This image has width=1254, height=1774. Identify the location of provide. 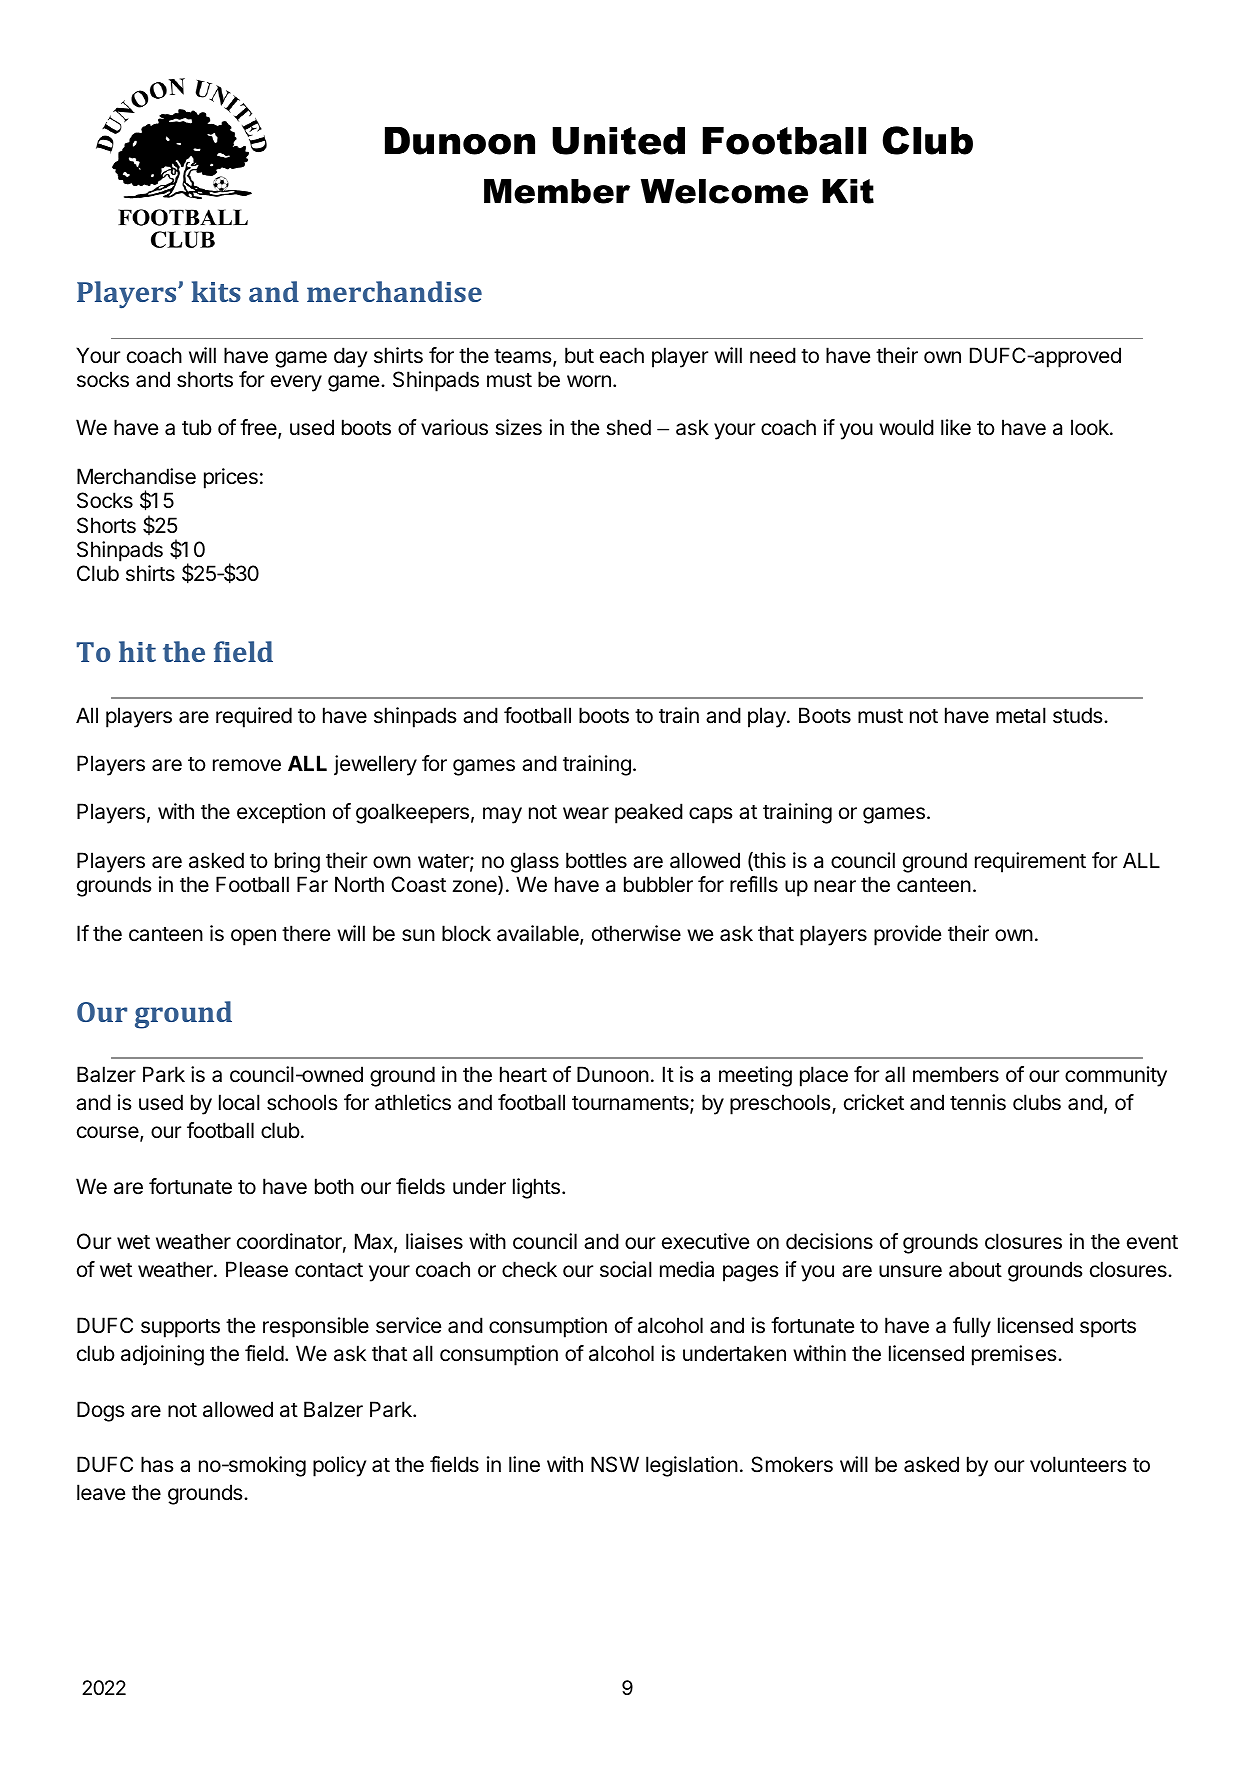
(907, 935).
